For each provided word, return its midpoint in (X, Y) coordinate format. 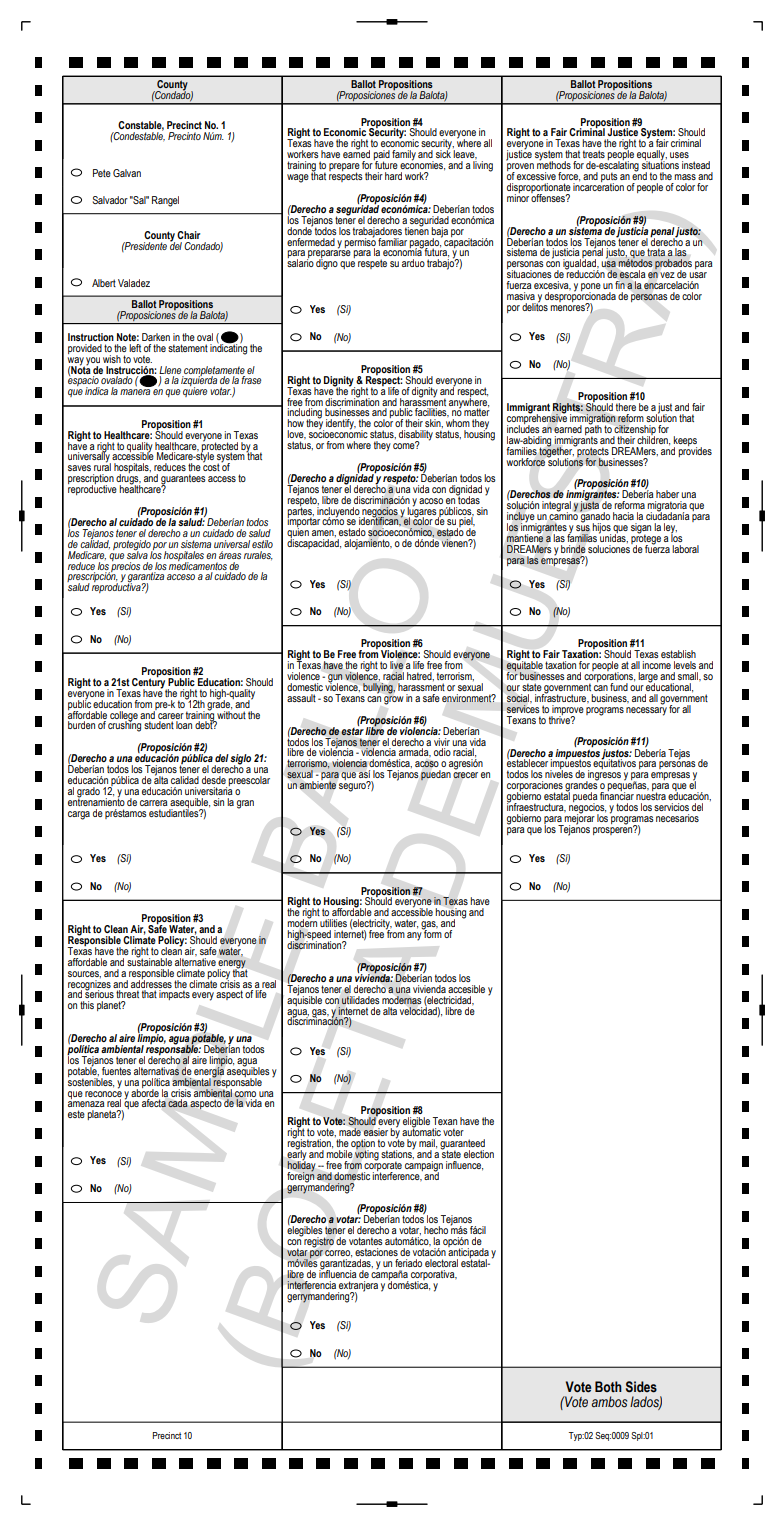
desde (214, 780)
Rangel (165, 201)
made (350, 1132)
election (479, 1154)
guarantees (183, 480)
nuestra (651, 795)
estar (352, 730)
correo (338, 1254)
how (295, 423)
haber (667, 494)
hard (393, 176)
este (76, 1114)
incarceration (598, 186)
